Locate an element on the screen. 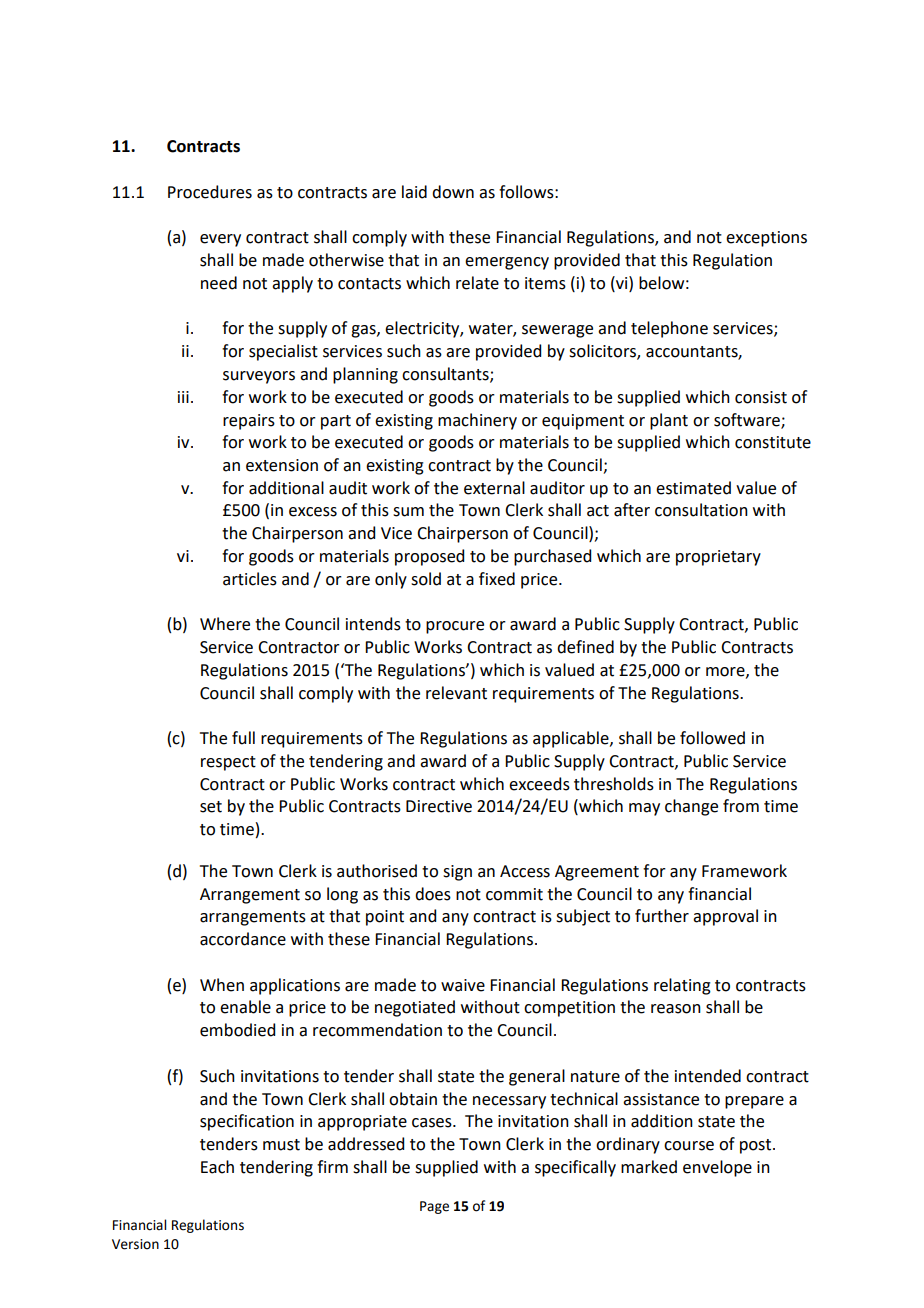 The height and width of the screenshot is (1308, 924). exceptions is located at coordinates (766, 239).
